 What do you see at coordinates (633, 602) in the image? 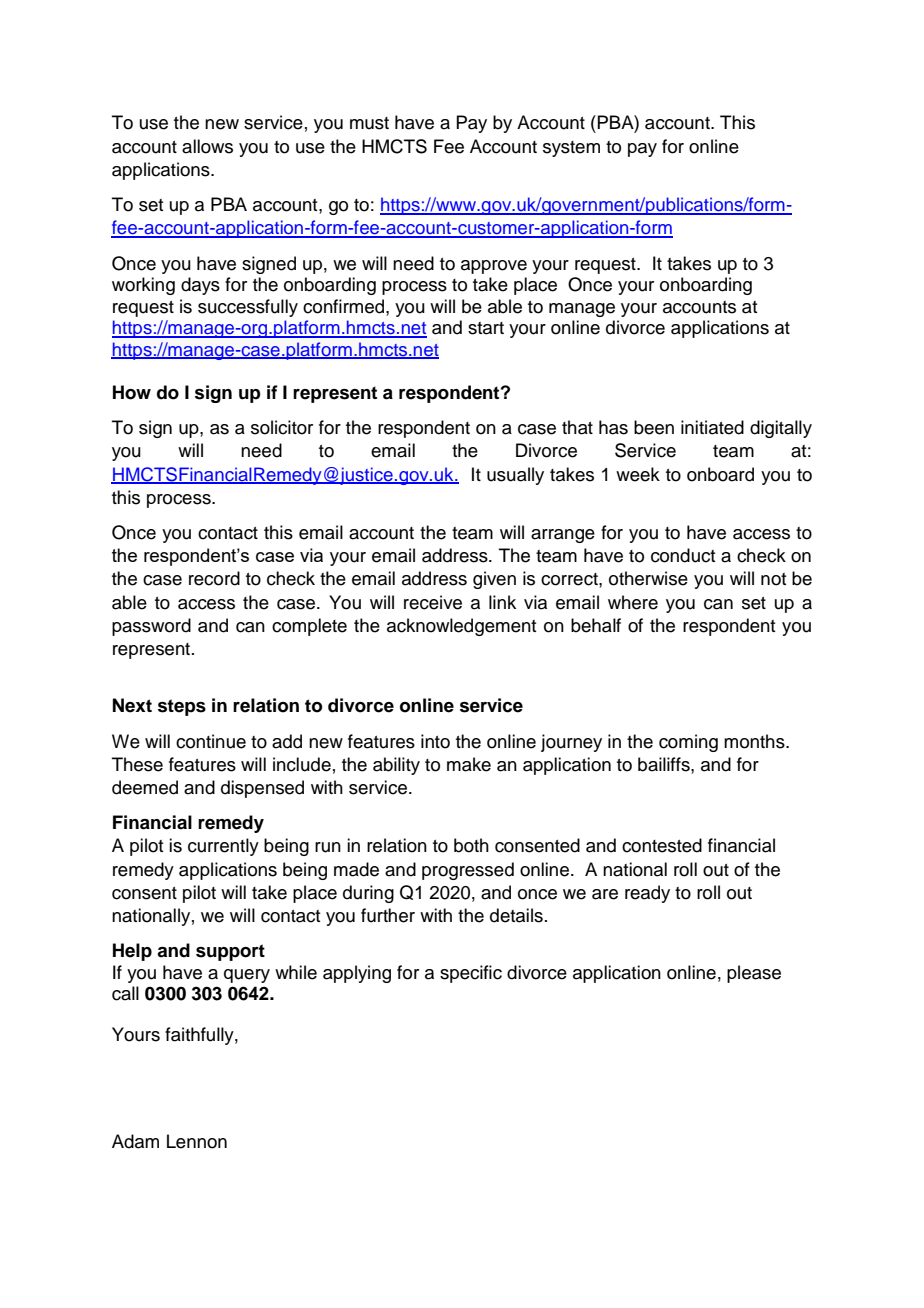
I see `where` at bounding box center [633, 602].
